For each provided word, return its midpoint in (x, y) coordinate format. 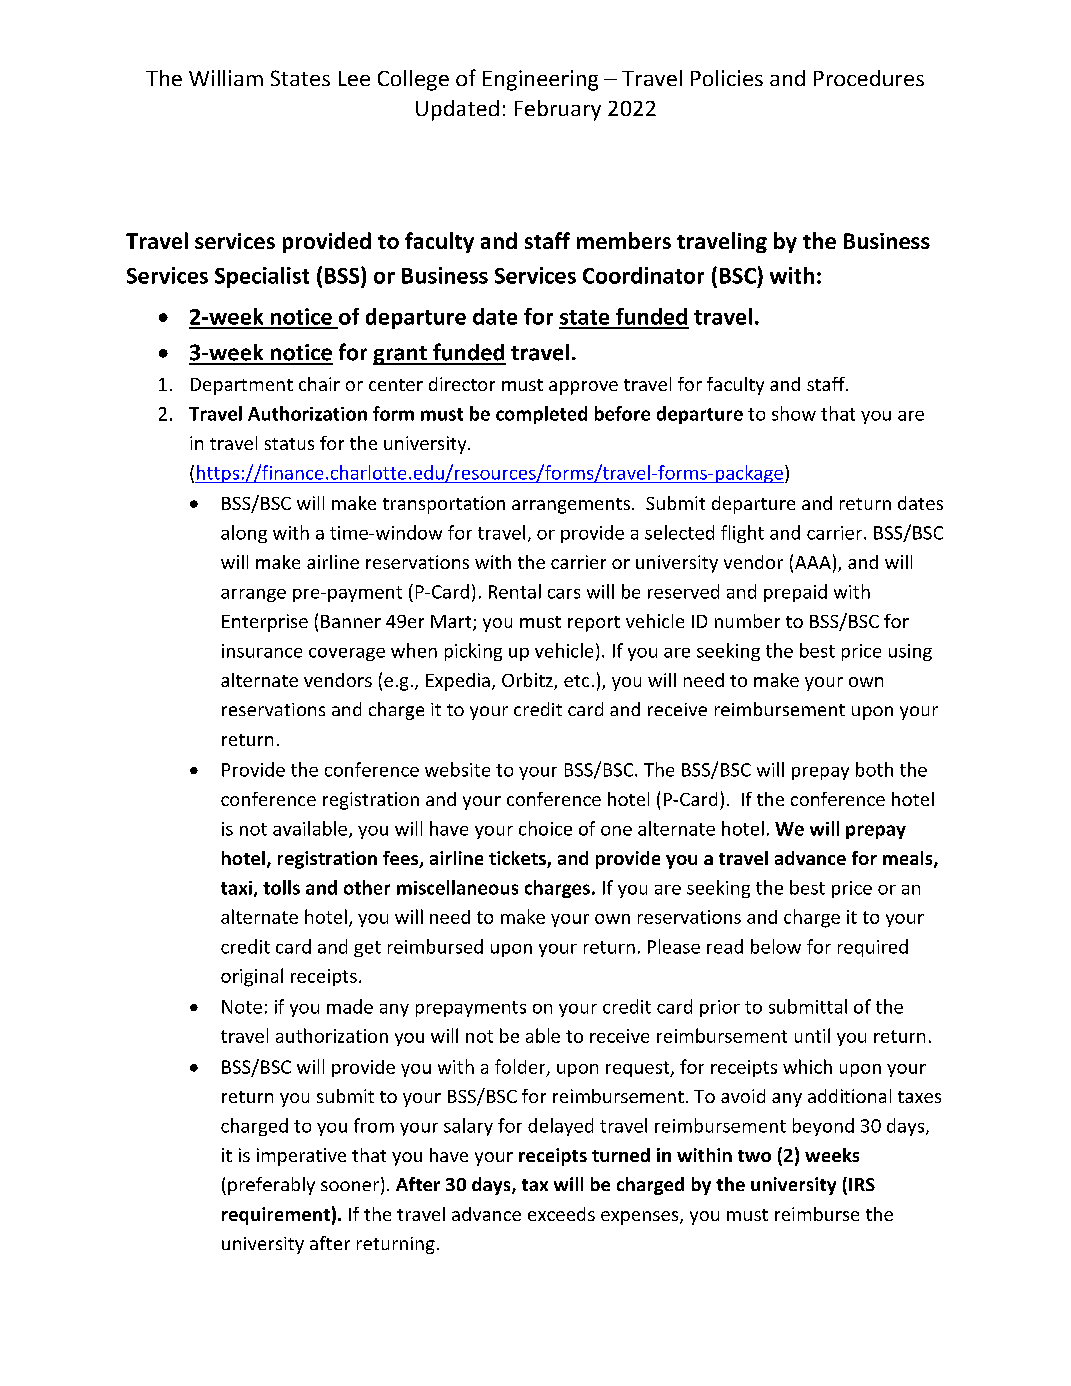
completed (541, 415)
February (558, 110)
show (794, 413)
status (289, 444)
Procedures (869, 78)
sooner (351, 1187)
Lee (354, 78)
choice (545, 828)
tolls (281, 887)
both (874, 769)
